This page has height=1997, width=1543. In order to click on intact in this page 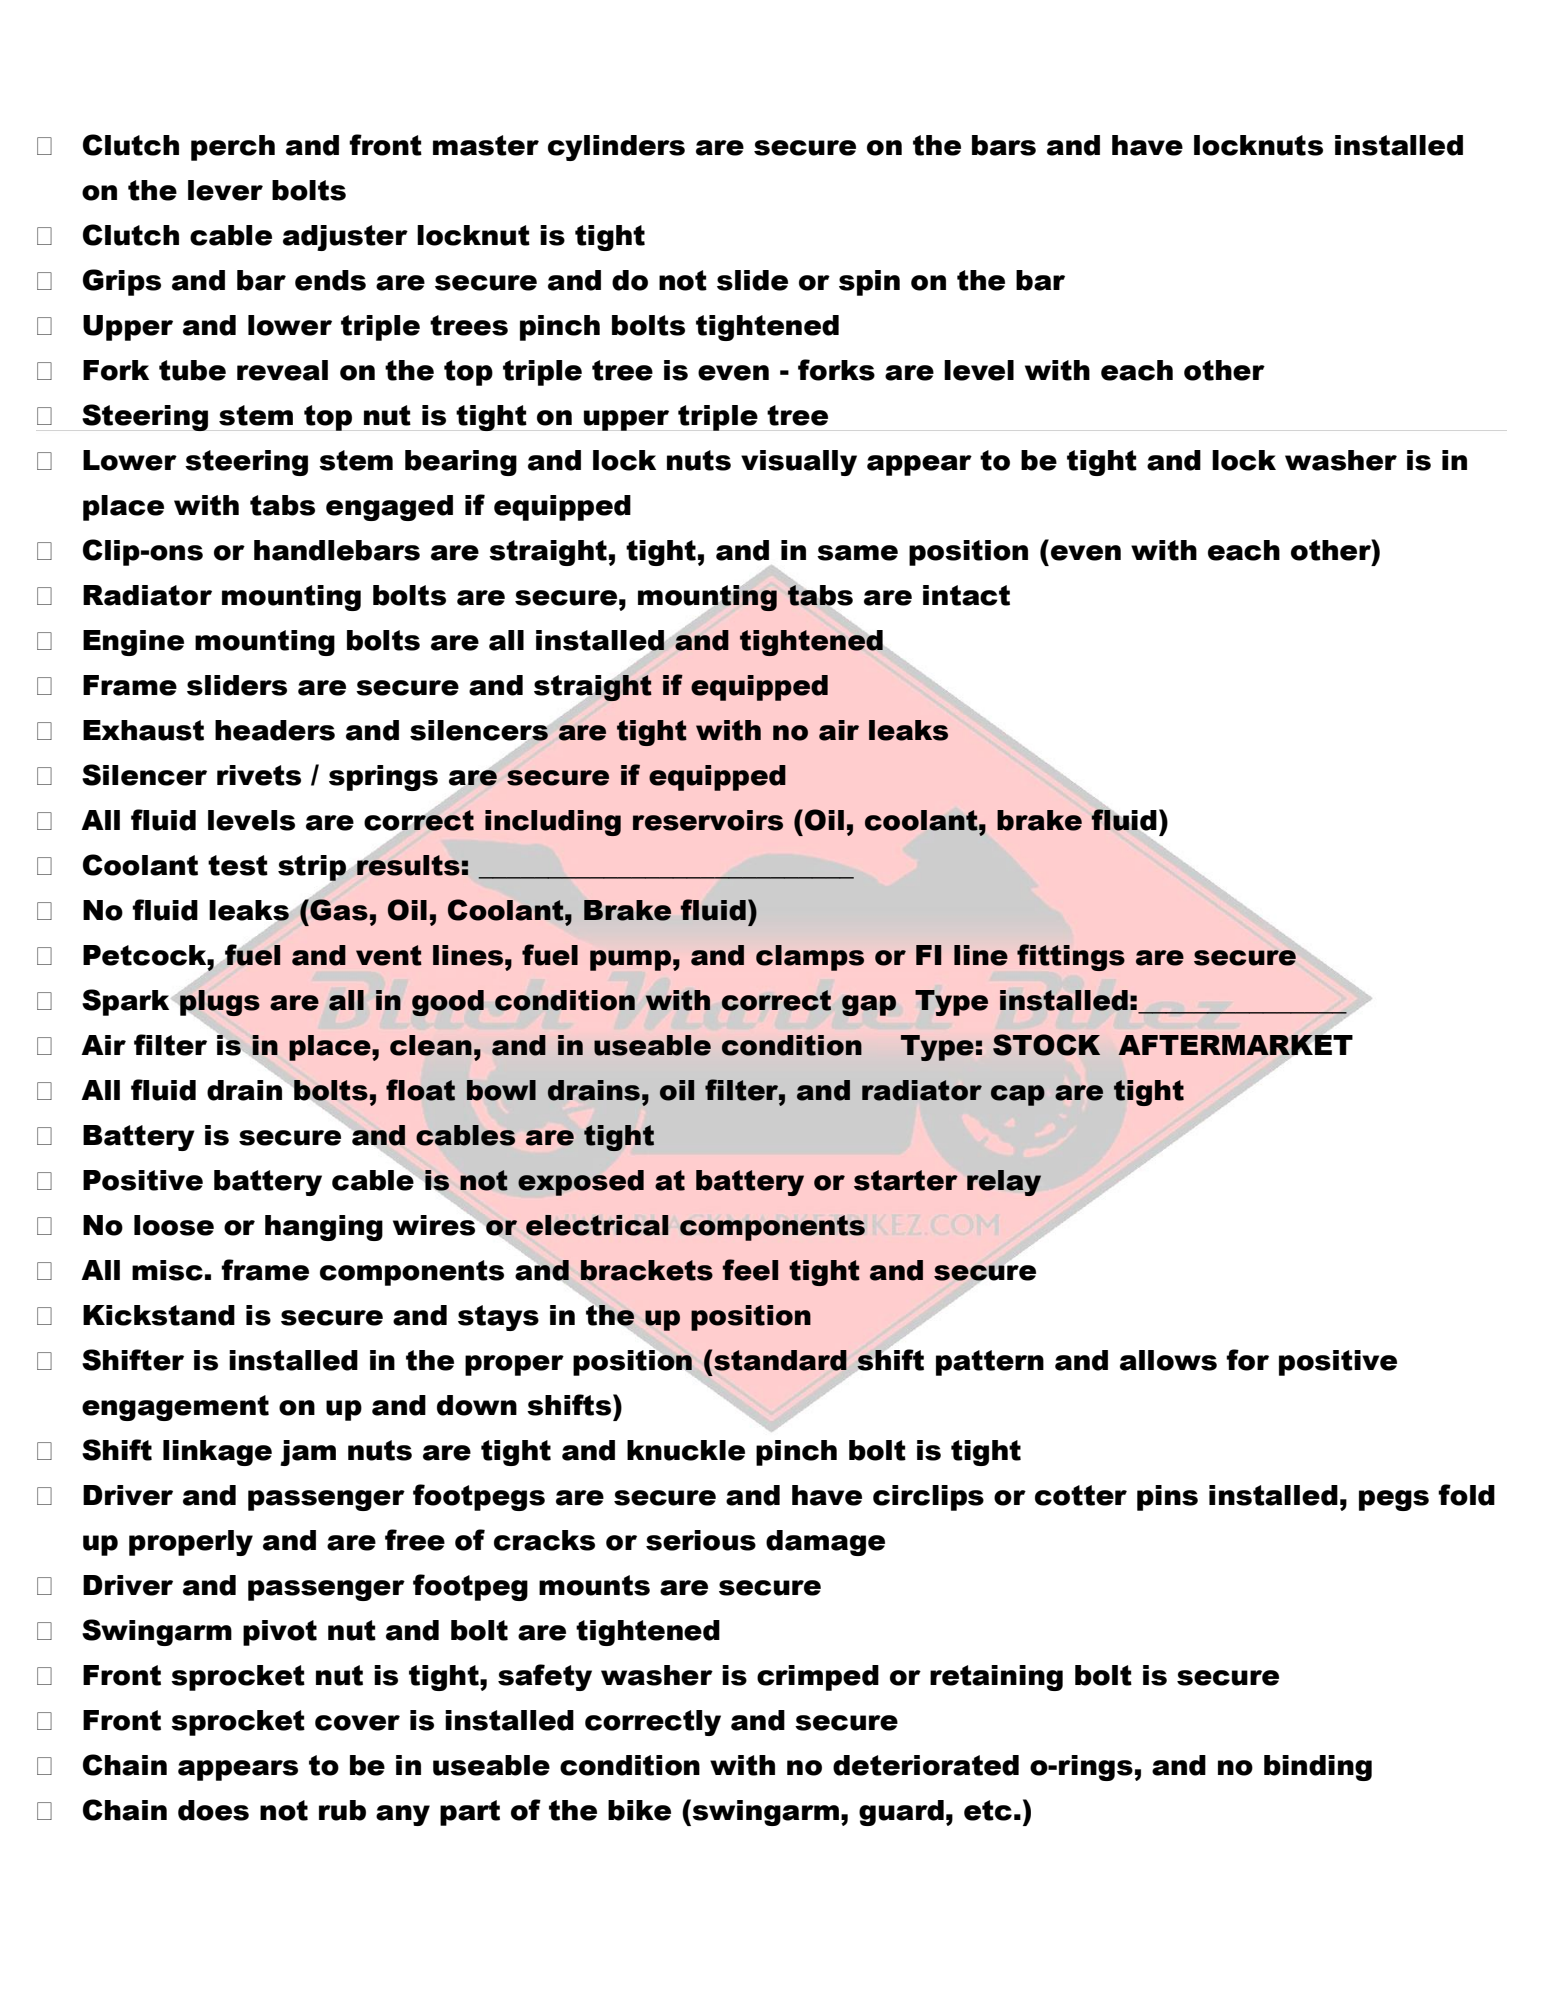, I will do `click(966, 595)`.
